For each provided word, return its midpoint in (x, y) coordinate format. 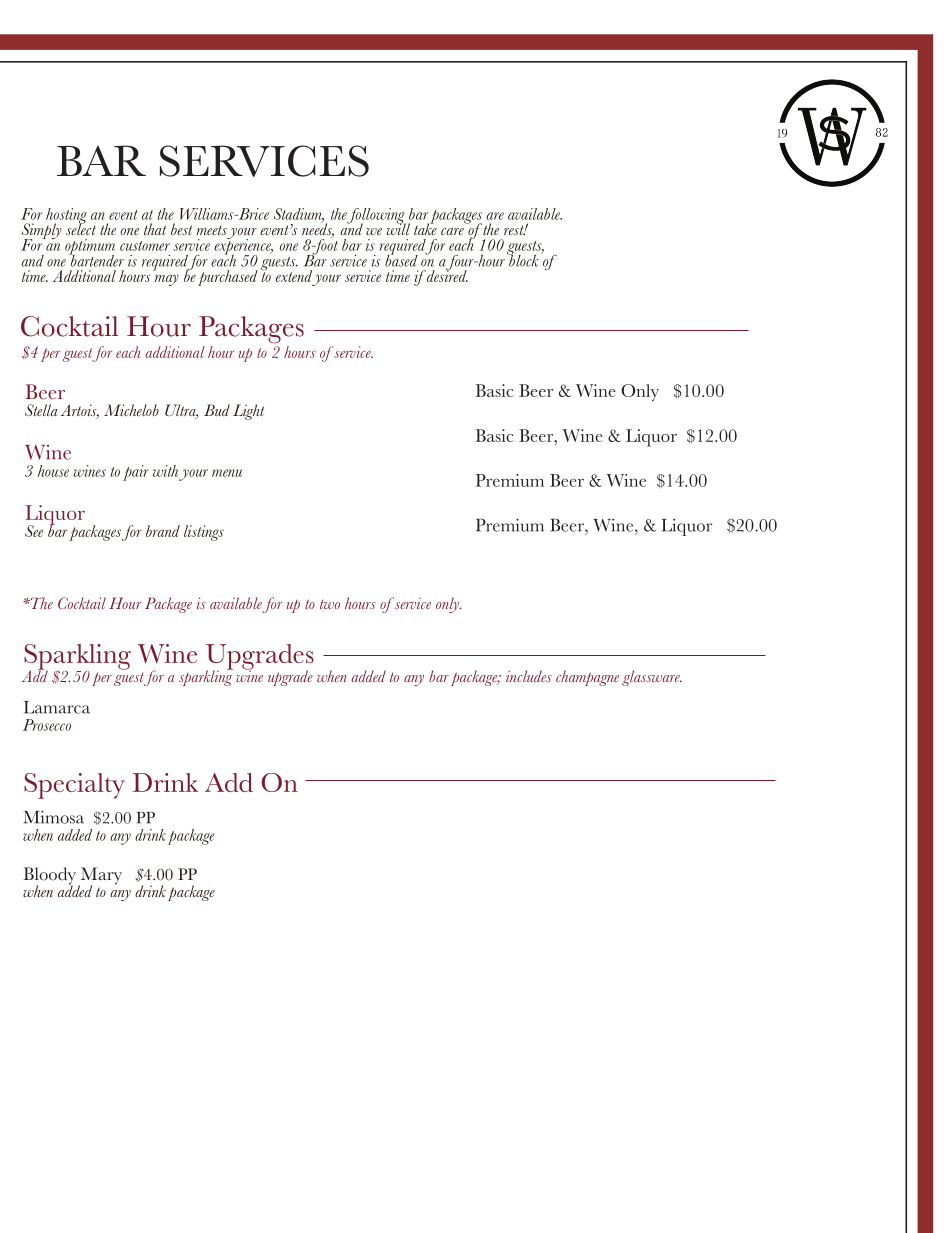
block (523, 259)
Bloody (49, 877)
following (376, 217)
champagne (587, 678)
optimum (90, 248)
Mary (100, 877)
